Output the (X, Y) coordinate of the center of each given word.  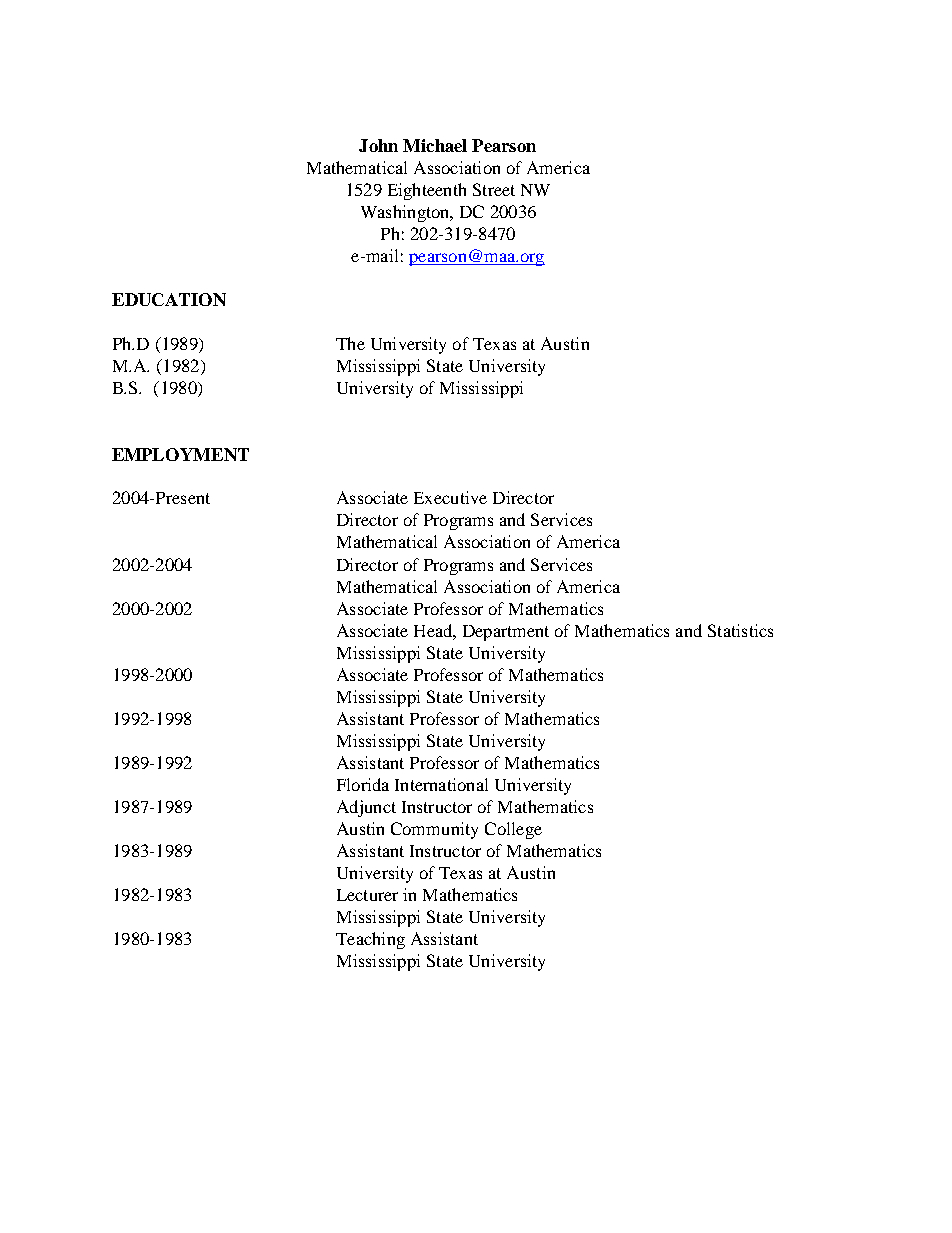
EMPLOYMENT (180, 454)
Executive (450, 497)
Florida (363, 784)
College (513, 830)
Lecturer (367, 895)
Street (494, 189)
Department (506, 633)
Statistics (740, 630)
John (378, 145)
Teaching (370, 940)
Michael (435, 145)
